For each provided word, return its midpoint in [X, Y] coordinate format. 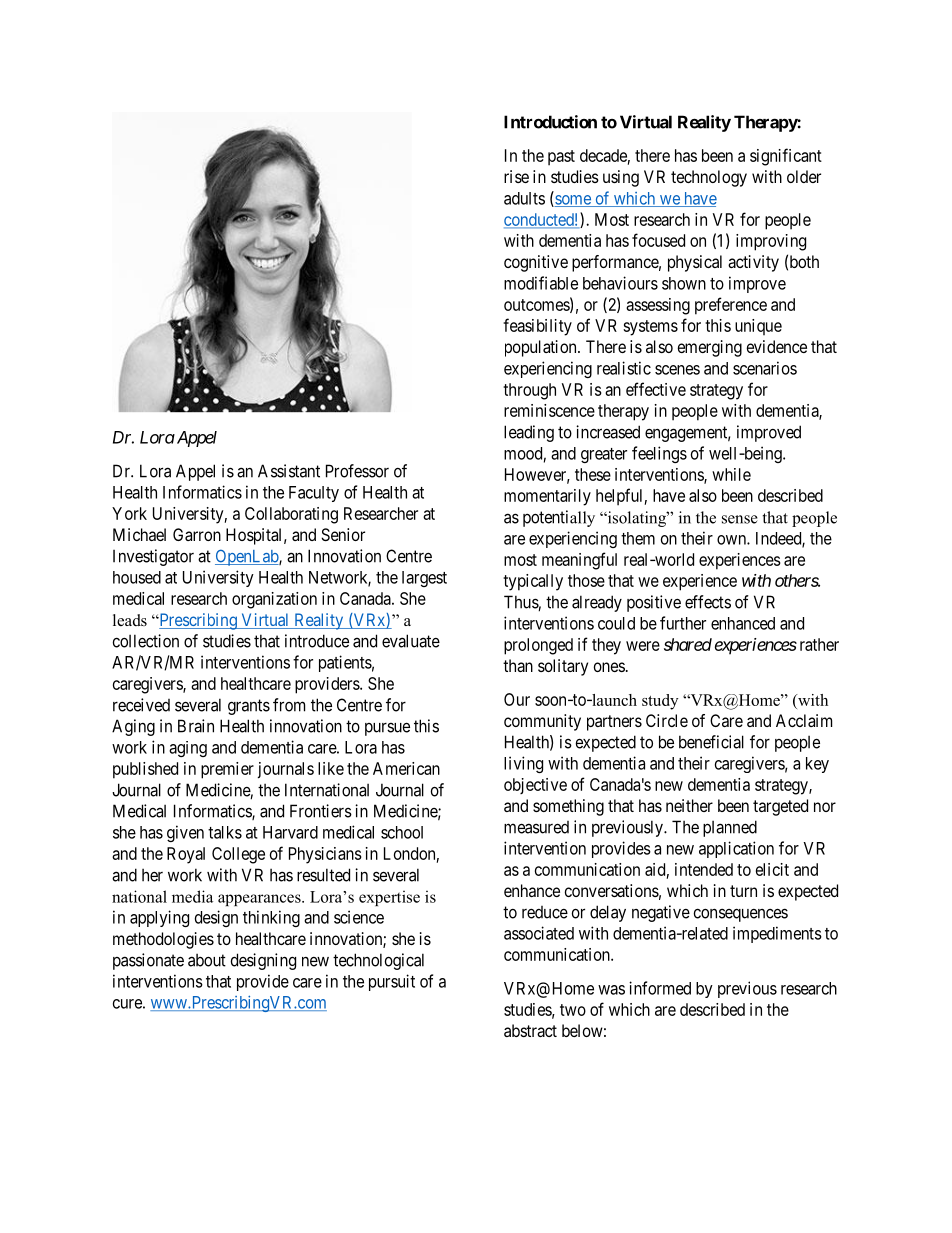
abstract [530, 1030]
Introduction [550, 122]
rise [516, 176]
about [207, 960]
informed [660, 988]
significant [786, 157]
